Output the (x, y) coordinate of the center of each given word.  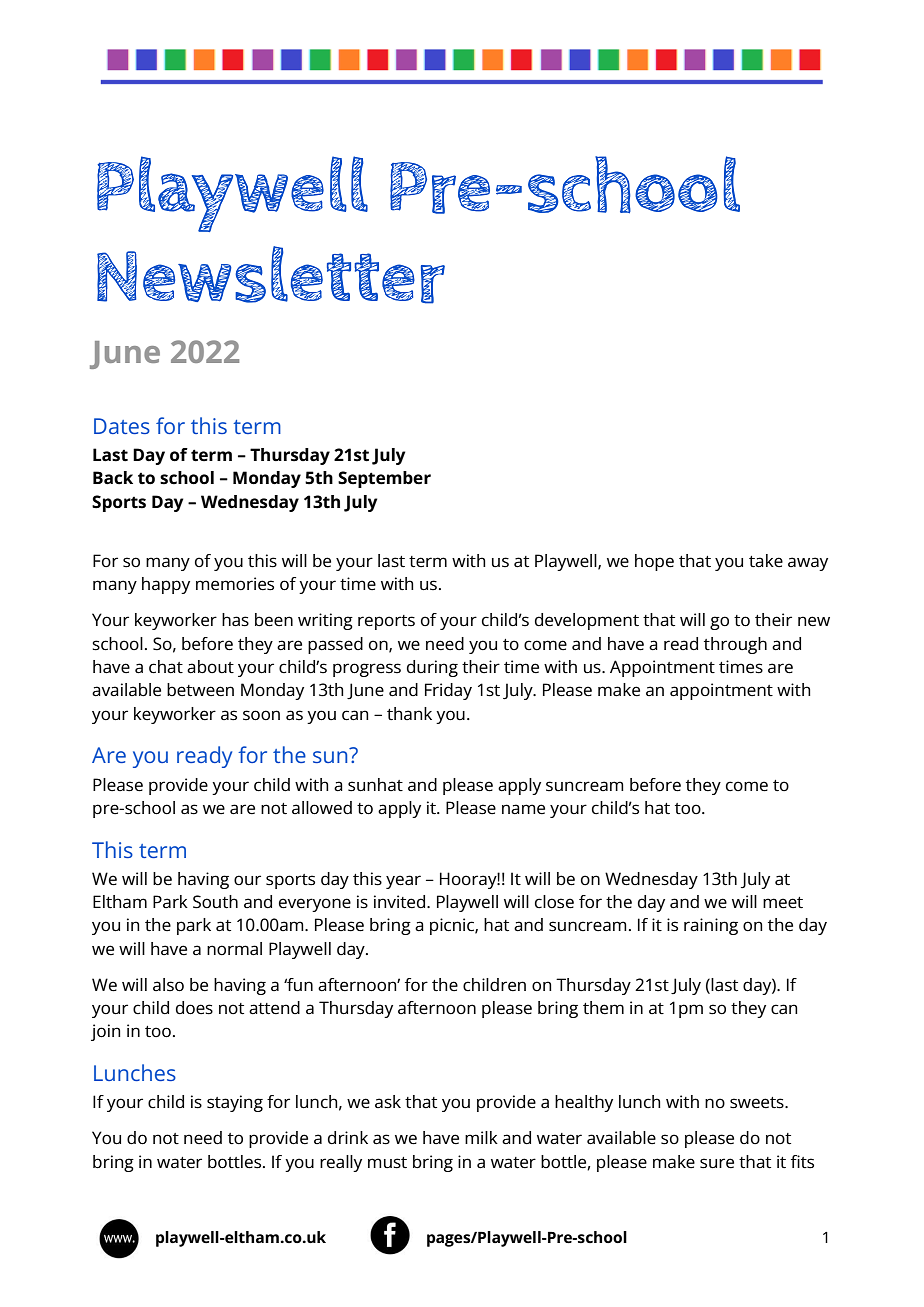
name (523, 809)
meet (783, 903)
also (168, 985)
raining (711, 926)
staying (235, 1103)
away (808, 564)
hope (654, 562)
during (432, 668)
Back (113, 478)
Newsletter (271, 275)
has (235, 620)
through (735, 645)
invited (399, 902)
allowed (322, 808)
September (384, 479)
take (766, 561)
